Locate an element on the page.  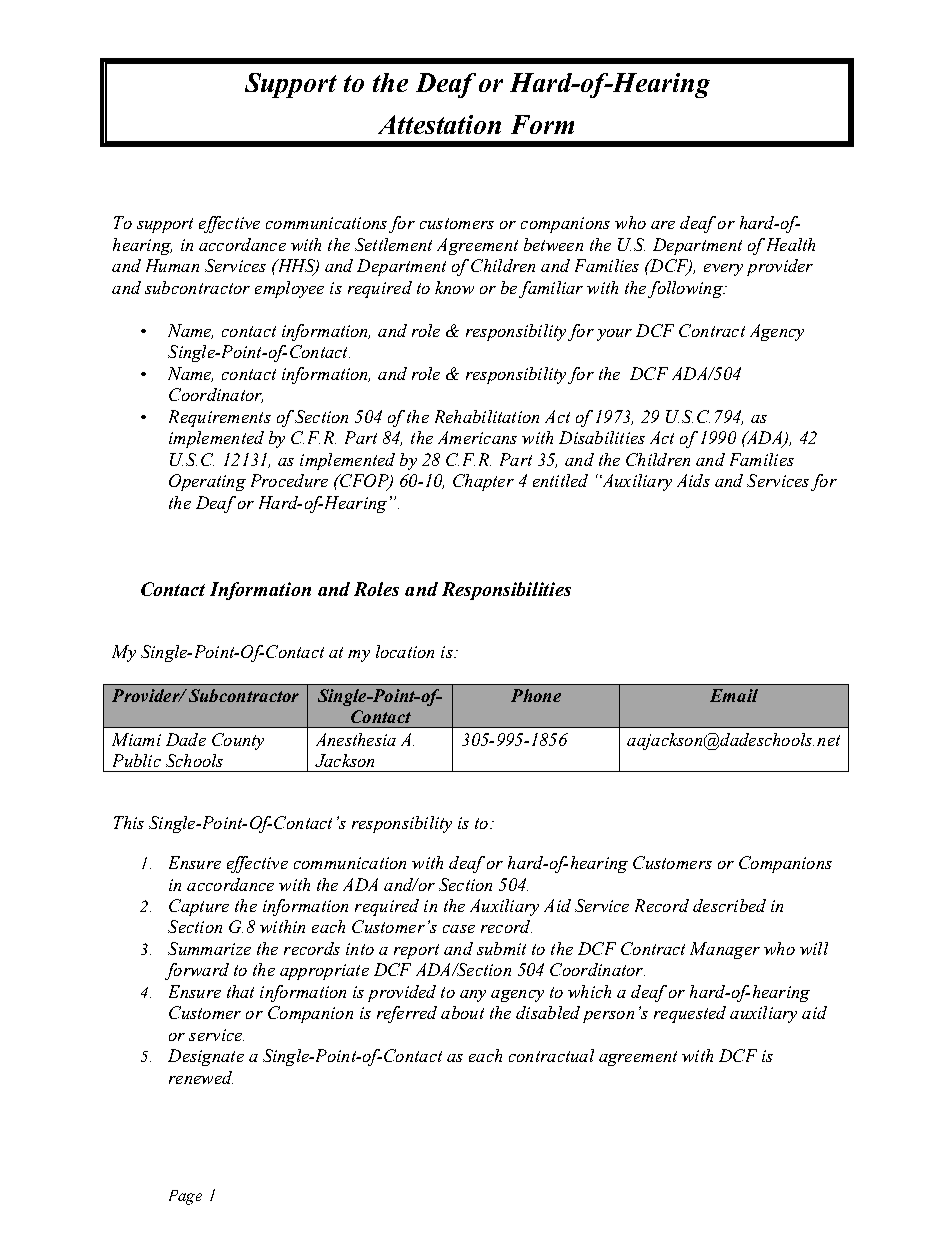
Rehabilitation is located at coordinates (487, 416).
